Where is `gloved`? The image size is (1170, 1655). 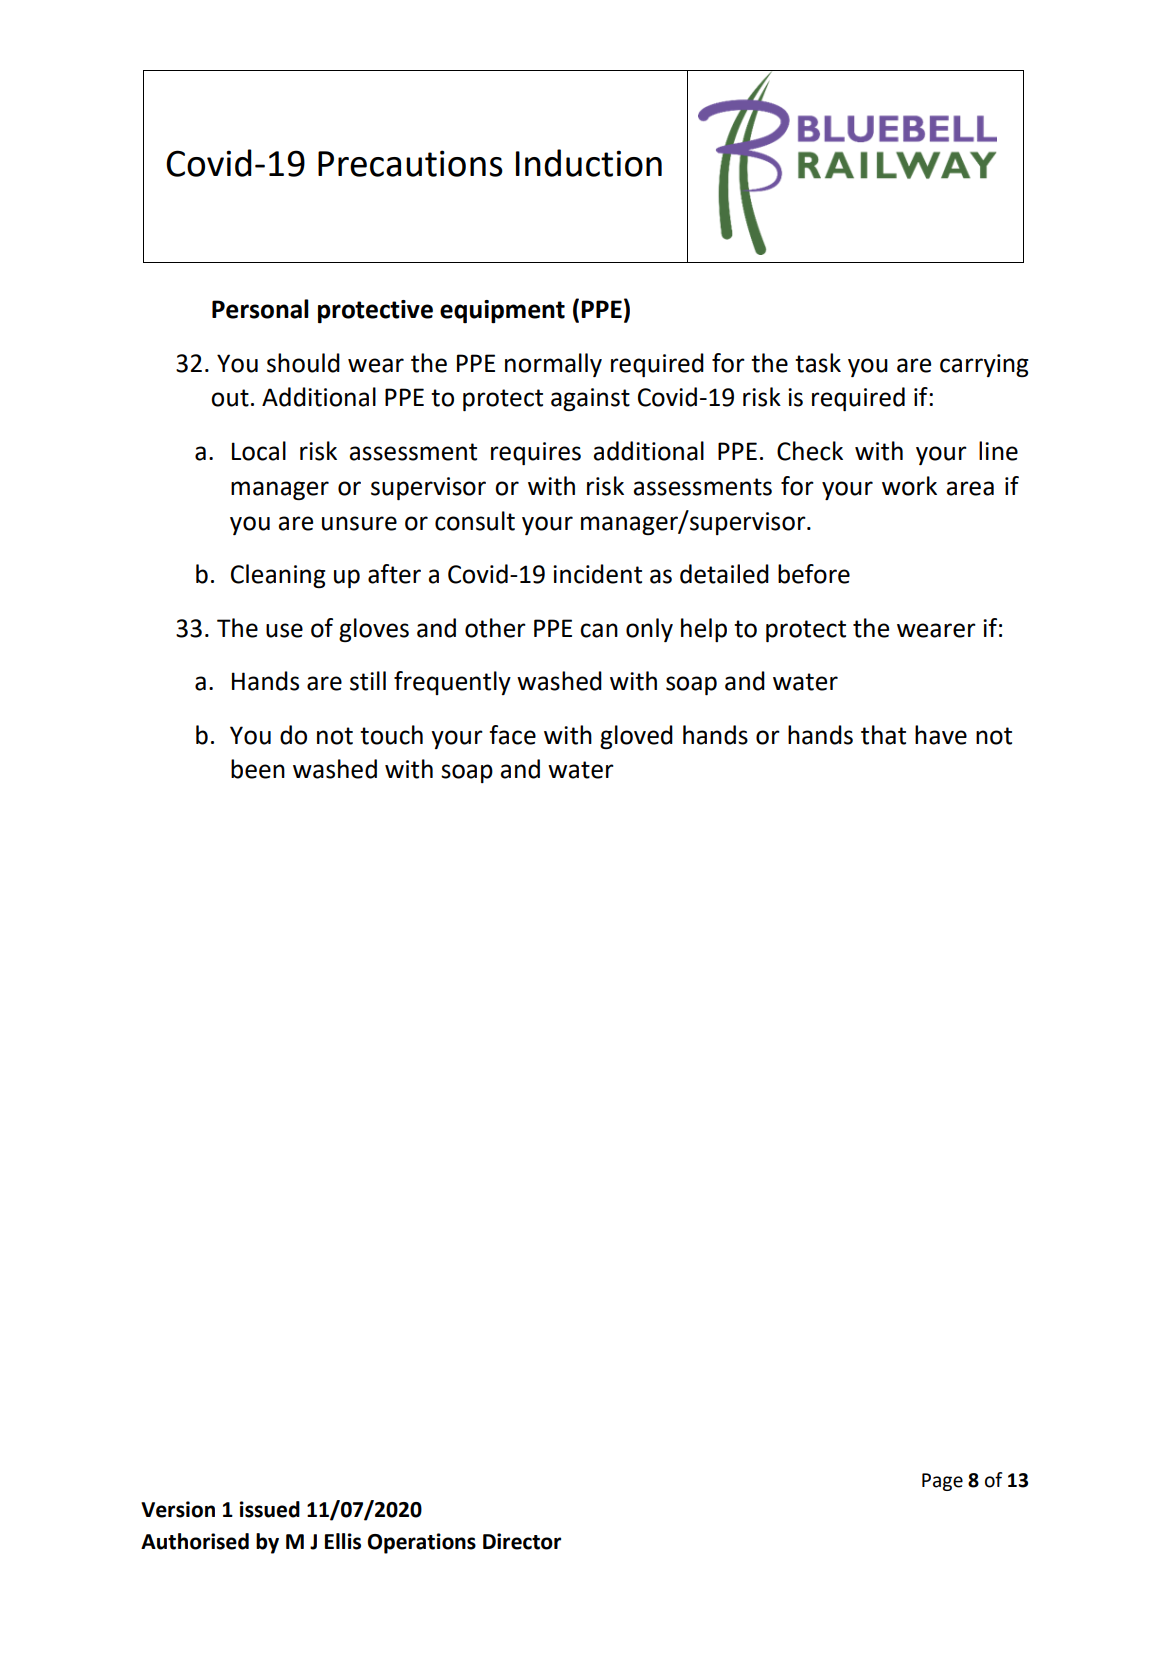 gloved is located at coordinates (636, 737).
